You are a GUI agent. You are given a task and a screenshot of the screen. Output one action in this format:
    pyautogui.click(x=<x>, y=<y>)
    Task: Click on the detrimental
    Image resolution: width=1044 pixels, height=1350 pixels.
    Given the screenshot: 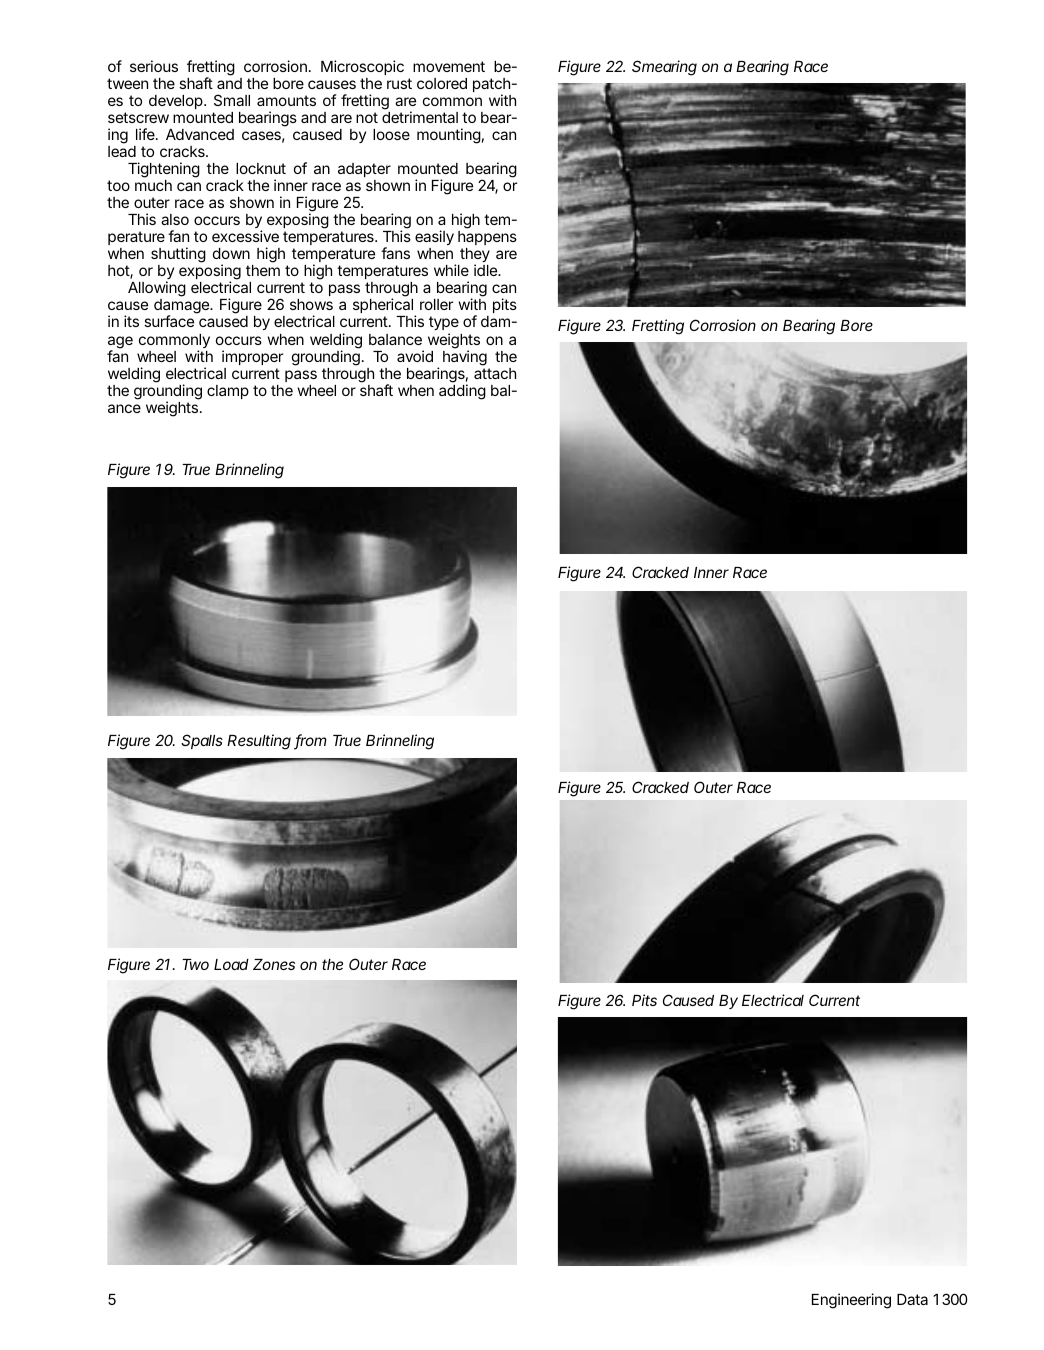 What is the action you would take?
    pyautogui.click(x=420, y=117)
